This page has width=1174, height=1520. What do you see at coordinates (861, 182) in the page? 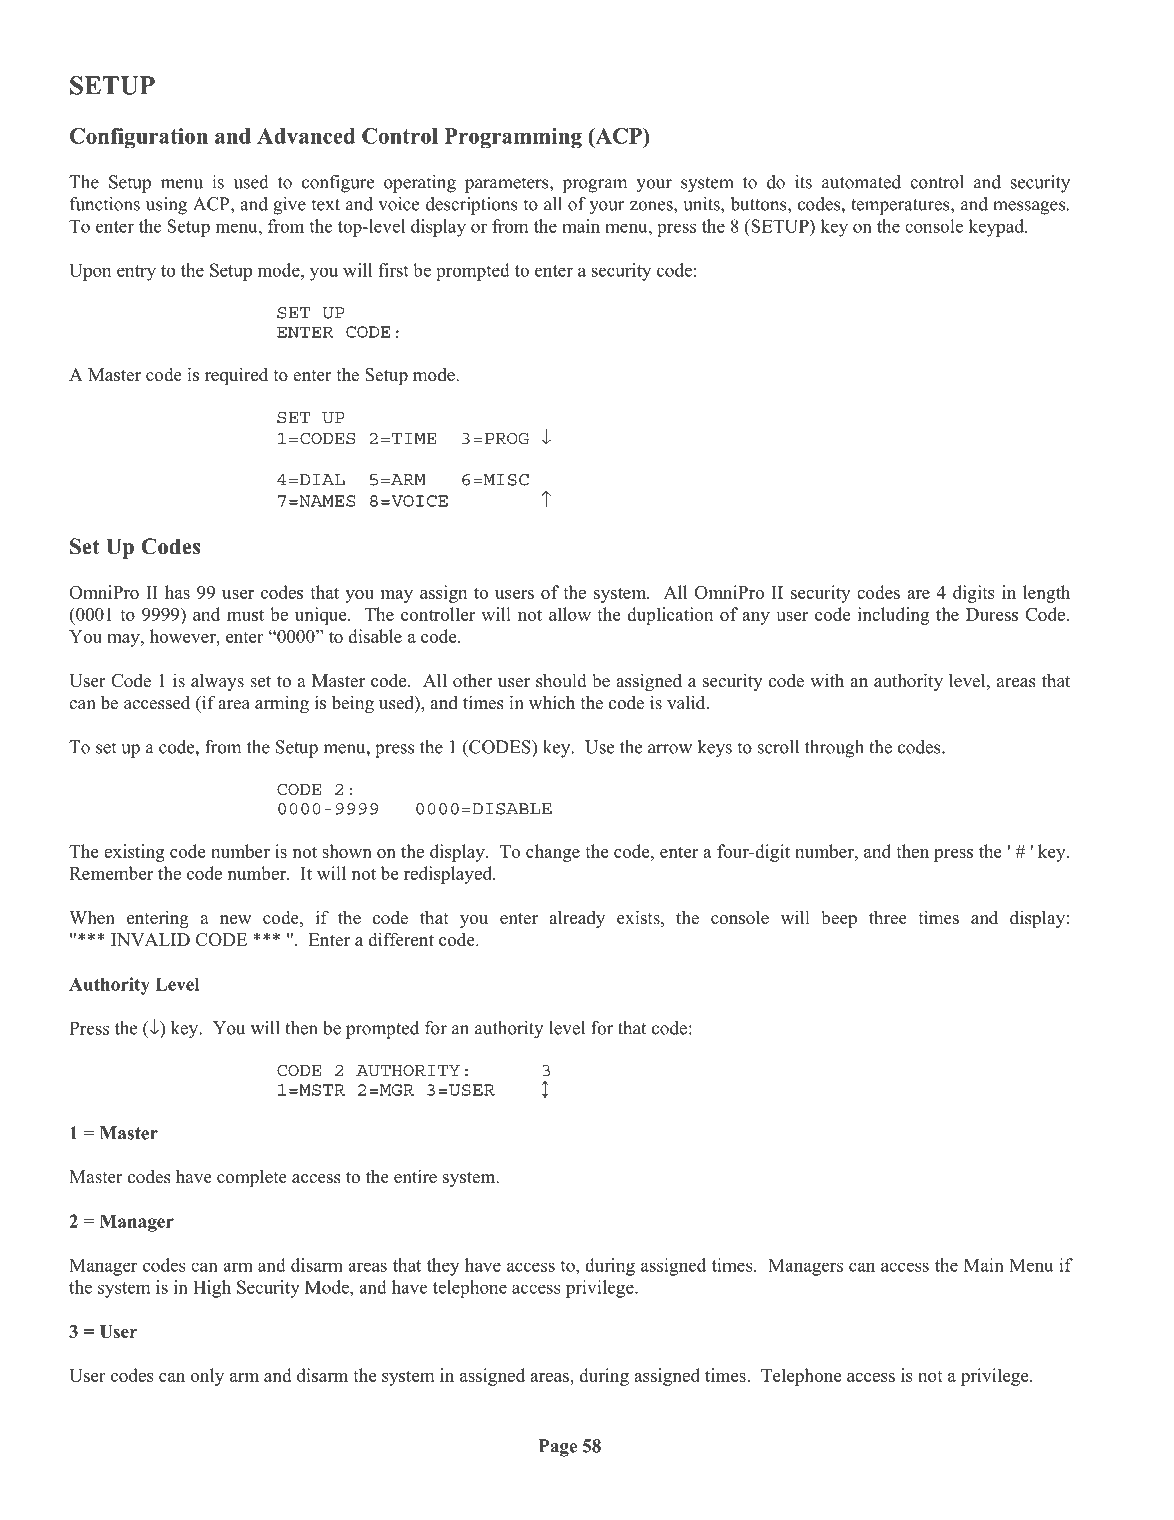
I see `automated` at bounding box center [861, 182].
